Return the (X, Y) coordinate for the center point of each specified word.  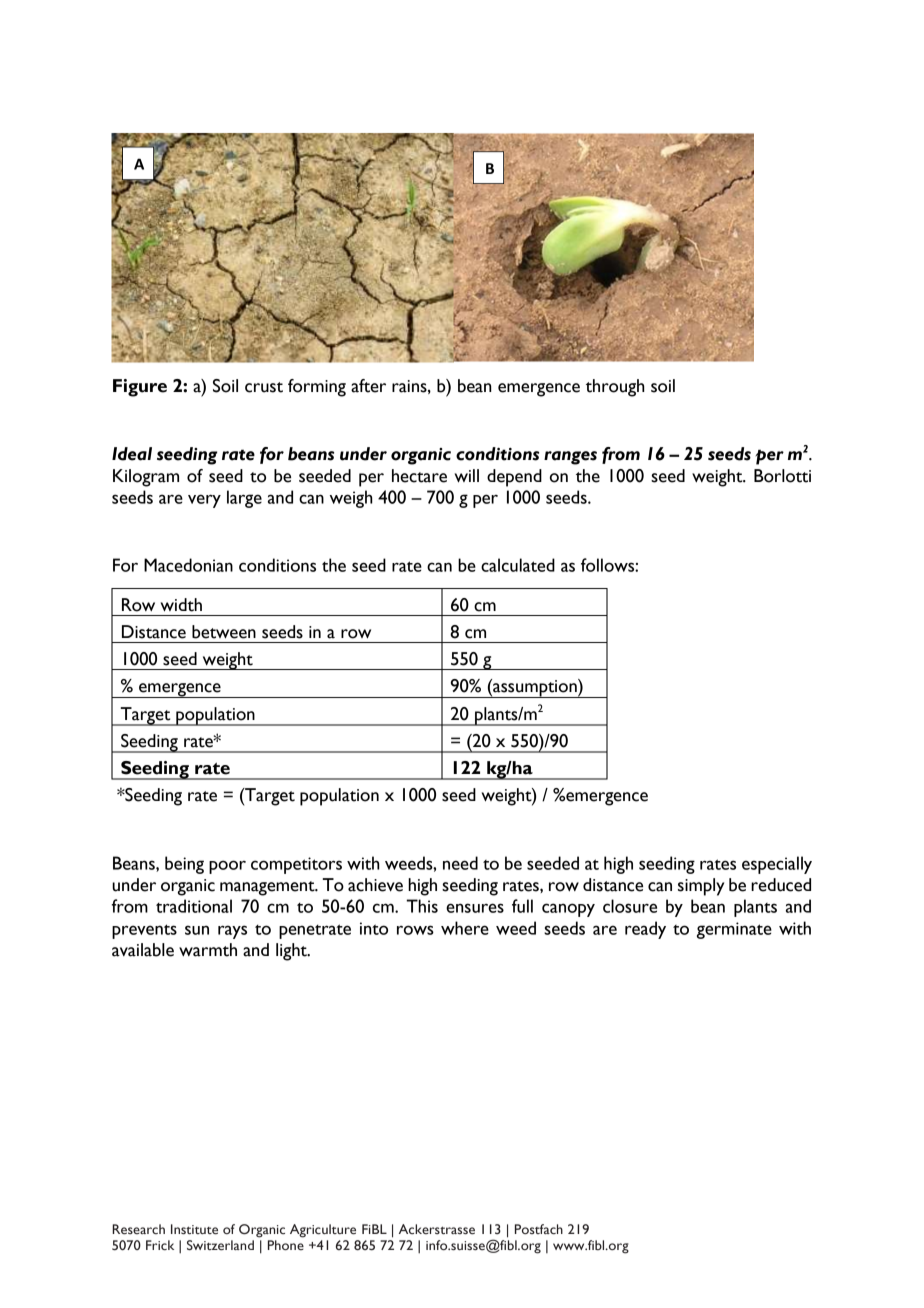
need (460, 863)
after (368, 386)
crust (264, 387)
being (184, 865)
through (615, 388)
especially (777, 865)
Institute (194, 1229)
